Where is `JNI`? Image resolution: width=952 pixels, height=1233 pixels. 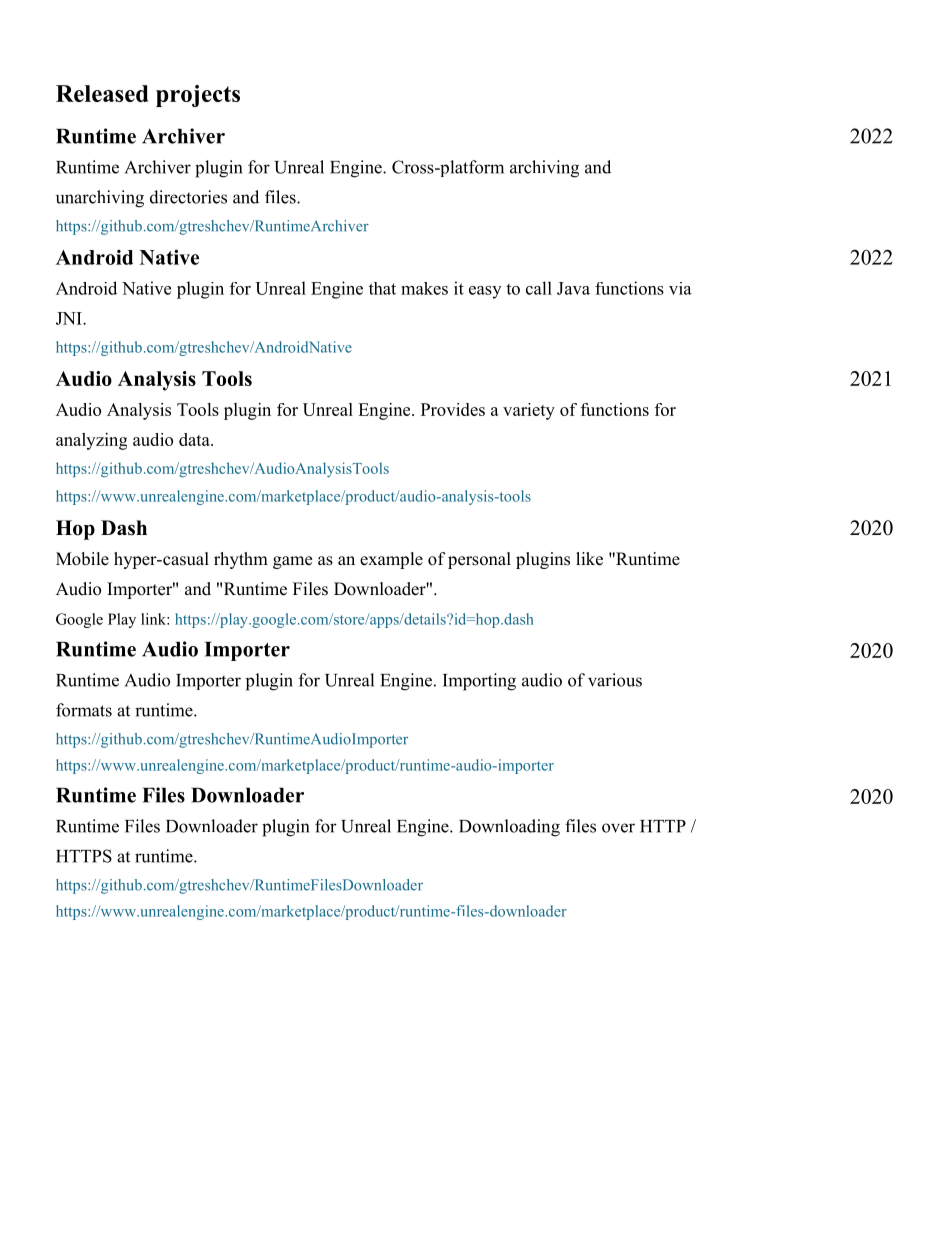 JNI is located at coordinates (70, 318).
